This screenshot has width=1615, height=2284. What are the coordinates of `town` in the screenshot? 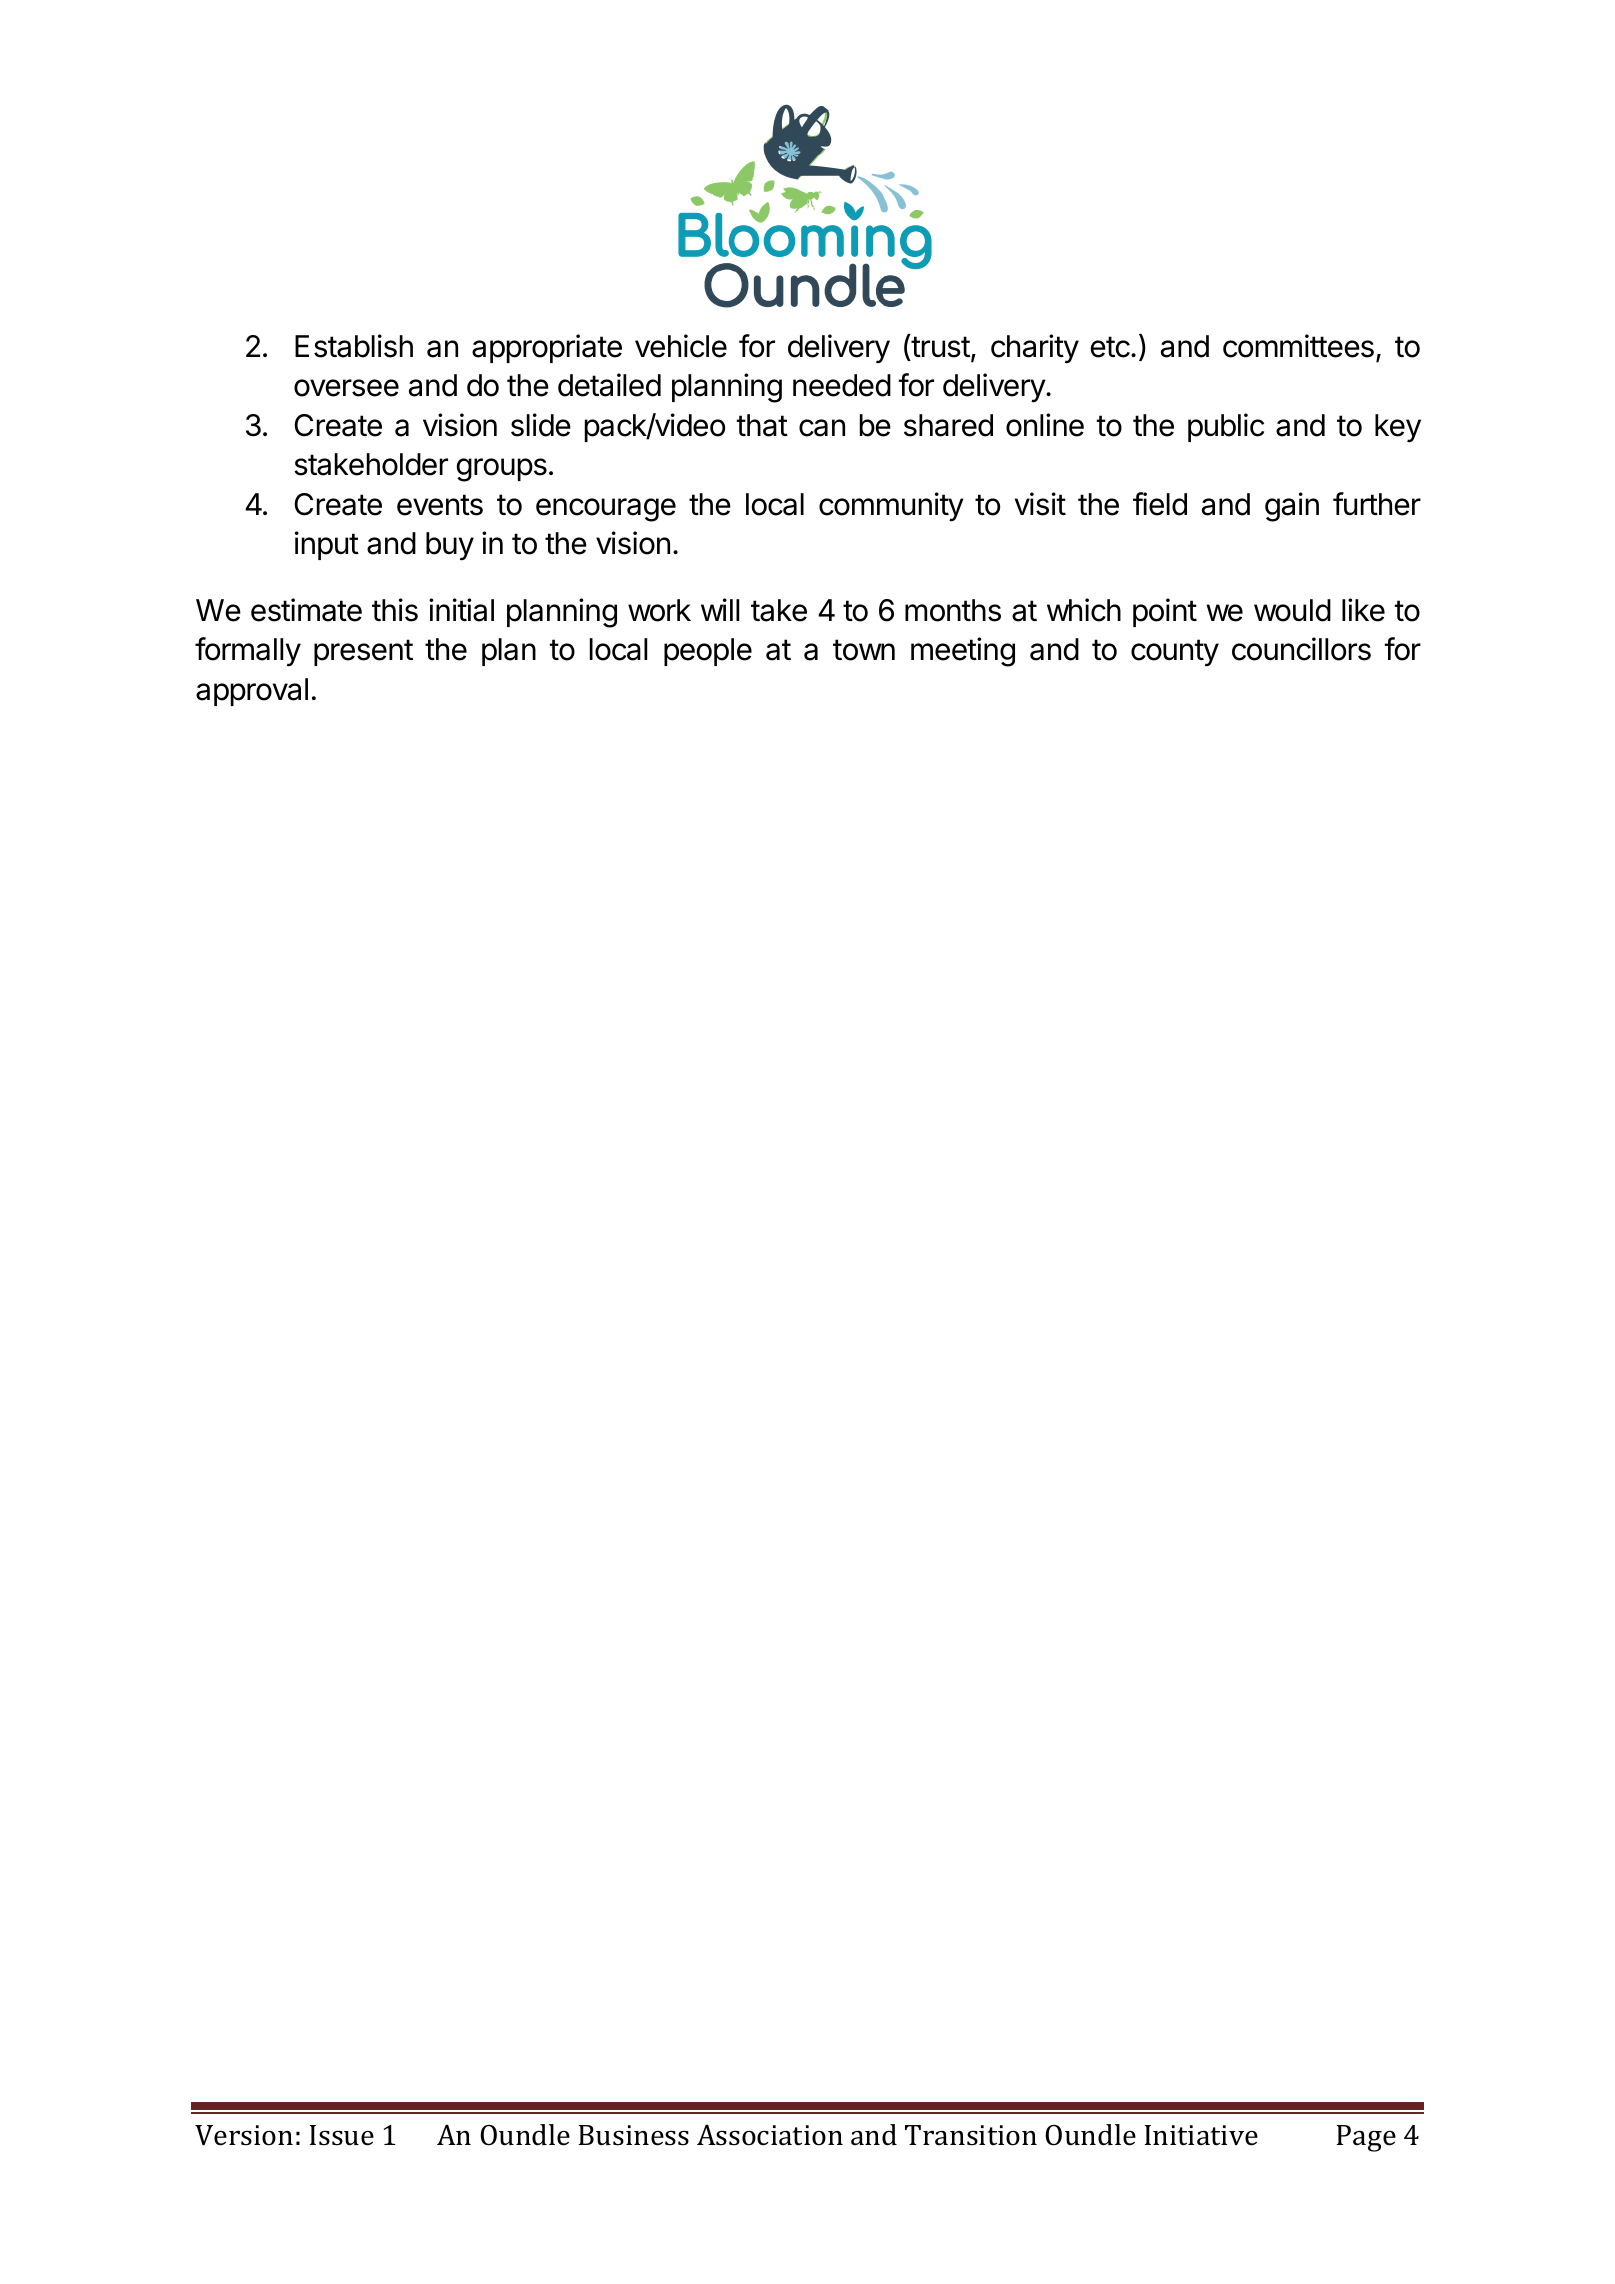 It's located at (864, 650).
